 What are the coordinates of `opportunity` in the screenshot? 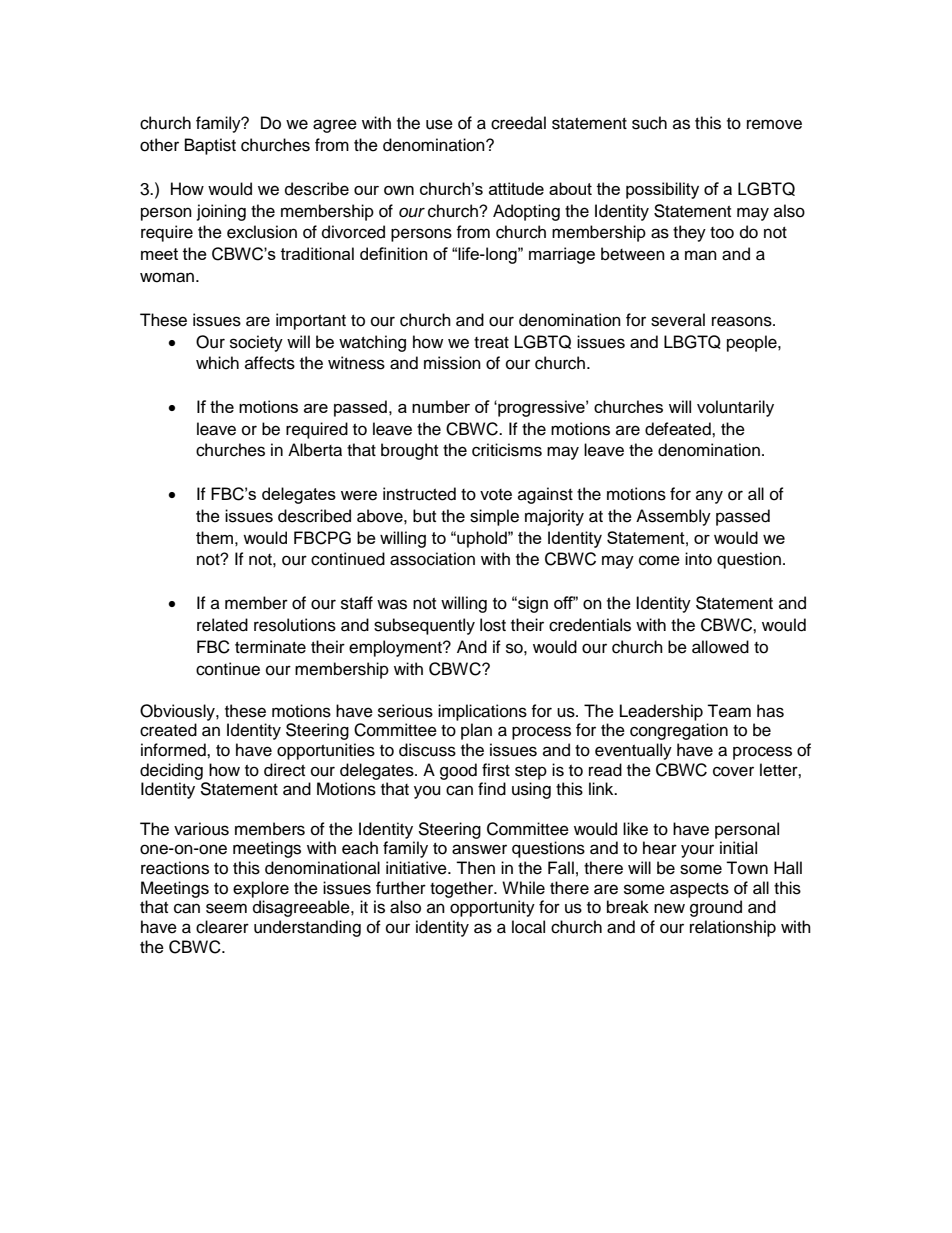 It's located at (492, 908).
